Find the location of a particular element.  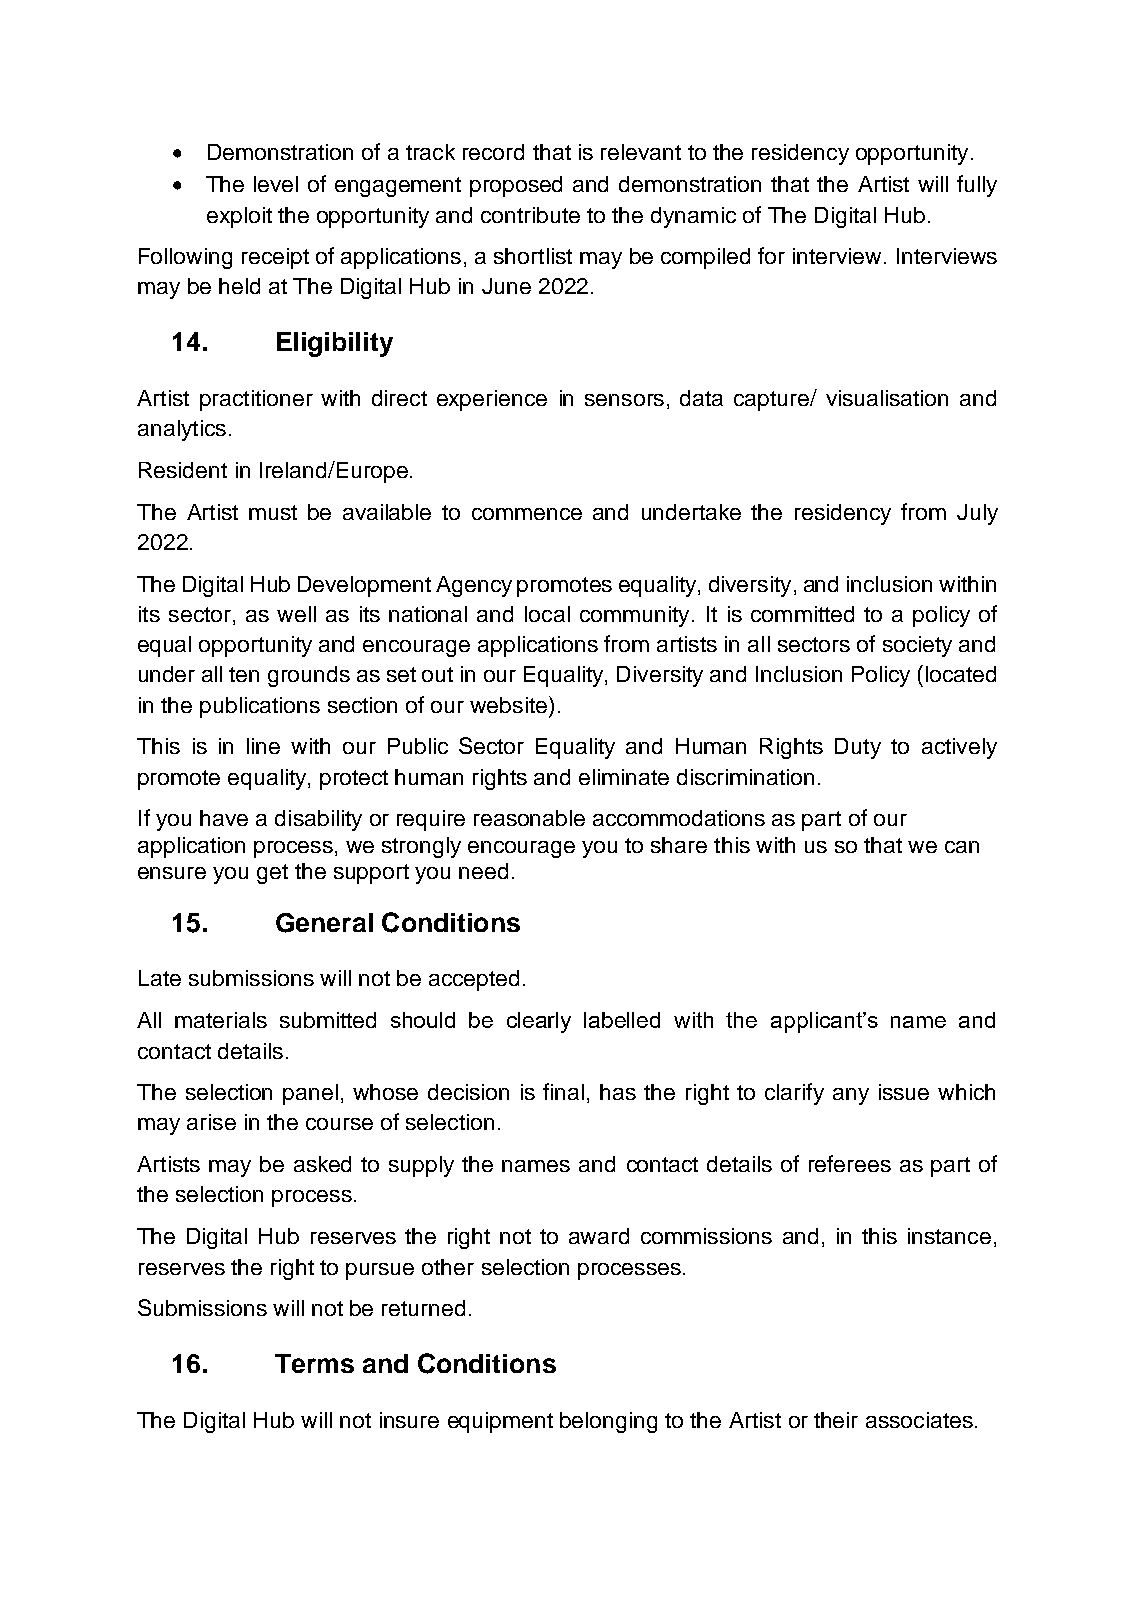

must is located at coordinates (273, 512).
